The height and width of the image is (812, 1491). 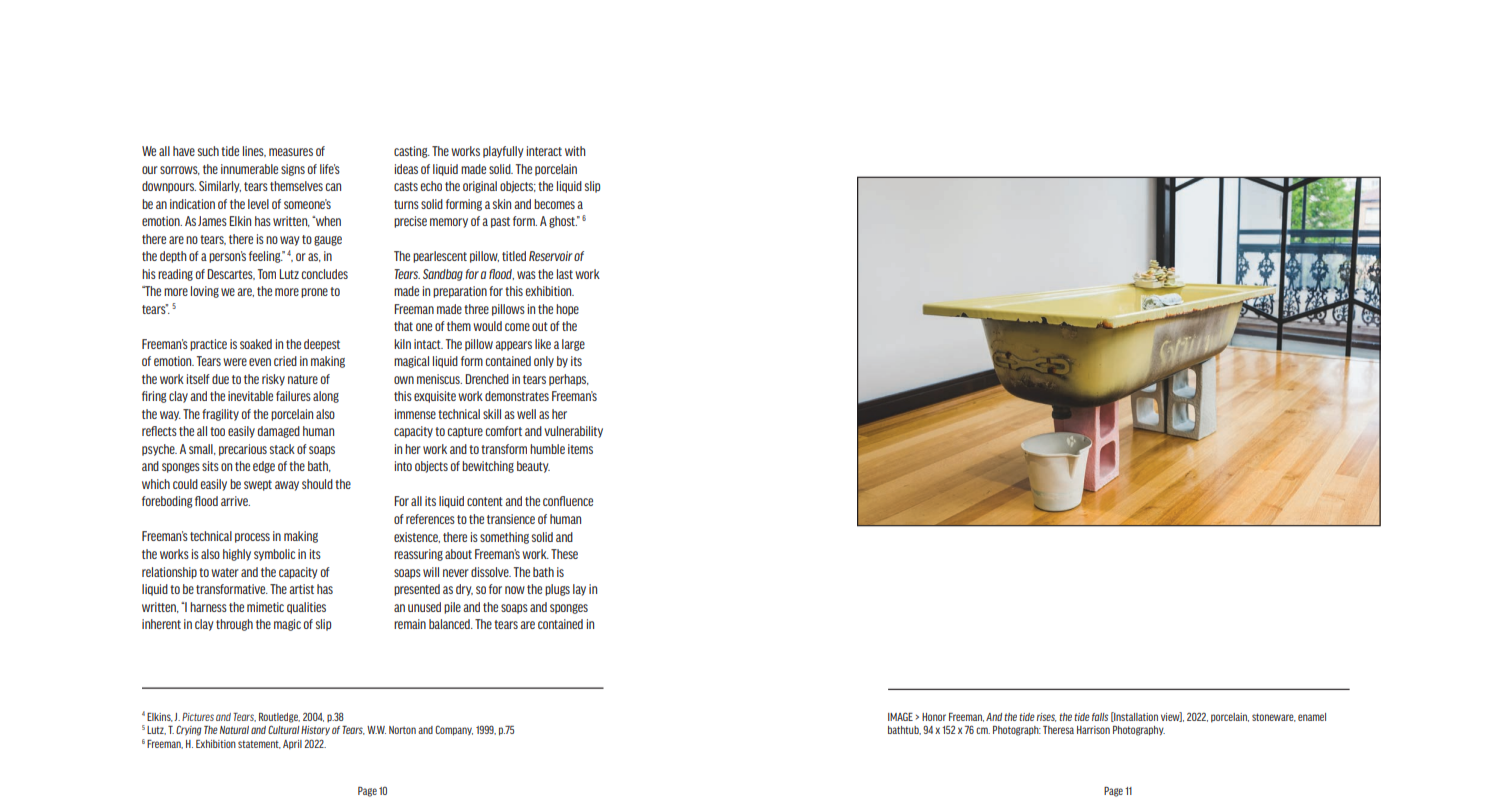 What do you see at coordinates (283, 729) in the image?
I see `Cultural` at bounding box center [283, 729].
